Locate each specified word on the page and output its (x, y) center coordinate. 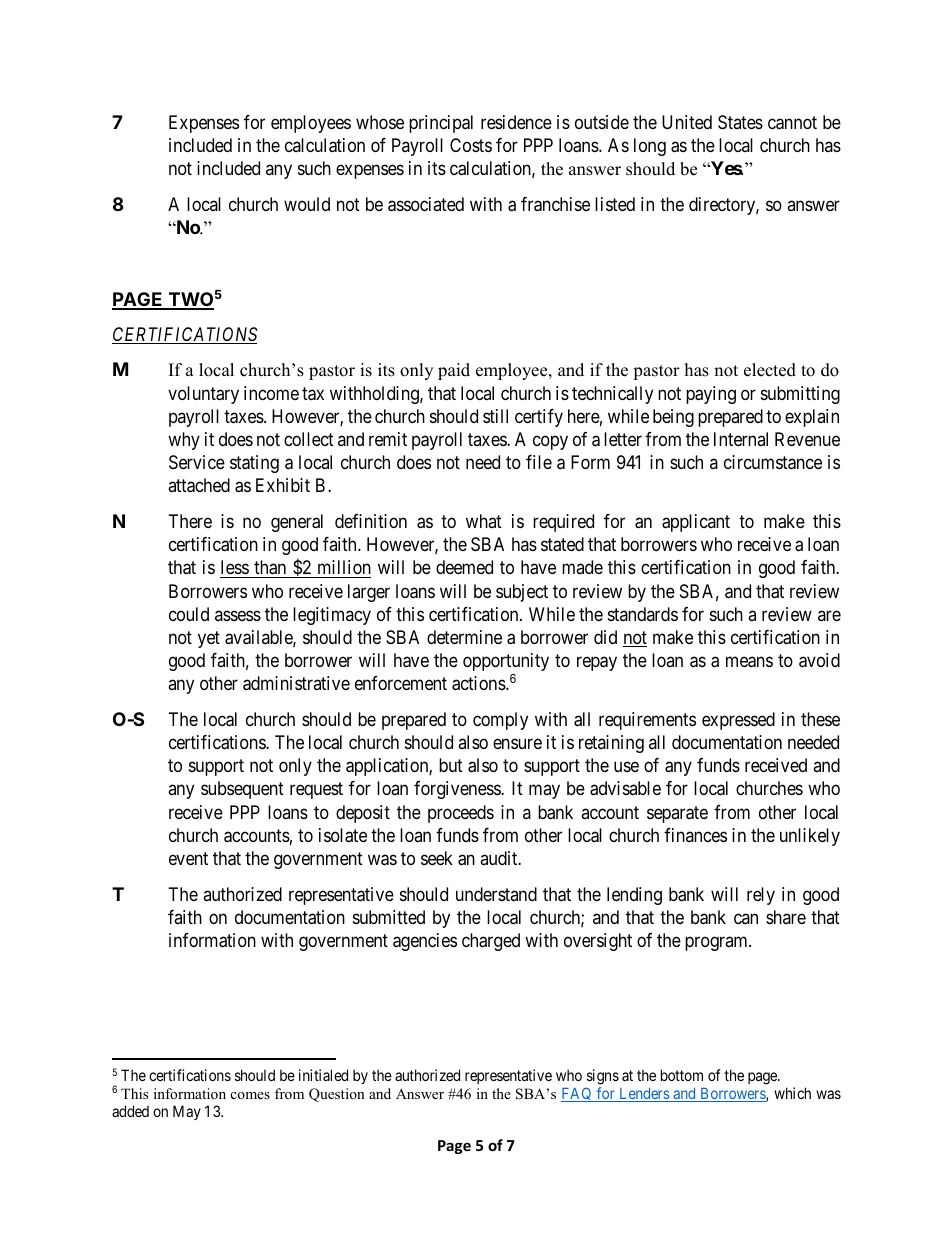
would (307, 204)
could (189, 614)
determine (464, 637)
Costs (471, 145)
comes (250, 1095)
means (749, 662)
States (740, 122)
